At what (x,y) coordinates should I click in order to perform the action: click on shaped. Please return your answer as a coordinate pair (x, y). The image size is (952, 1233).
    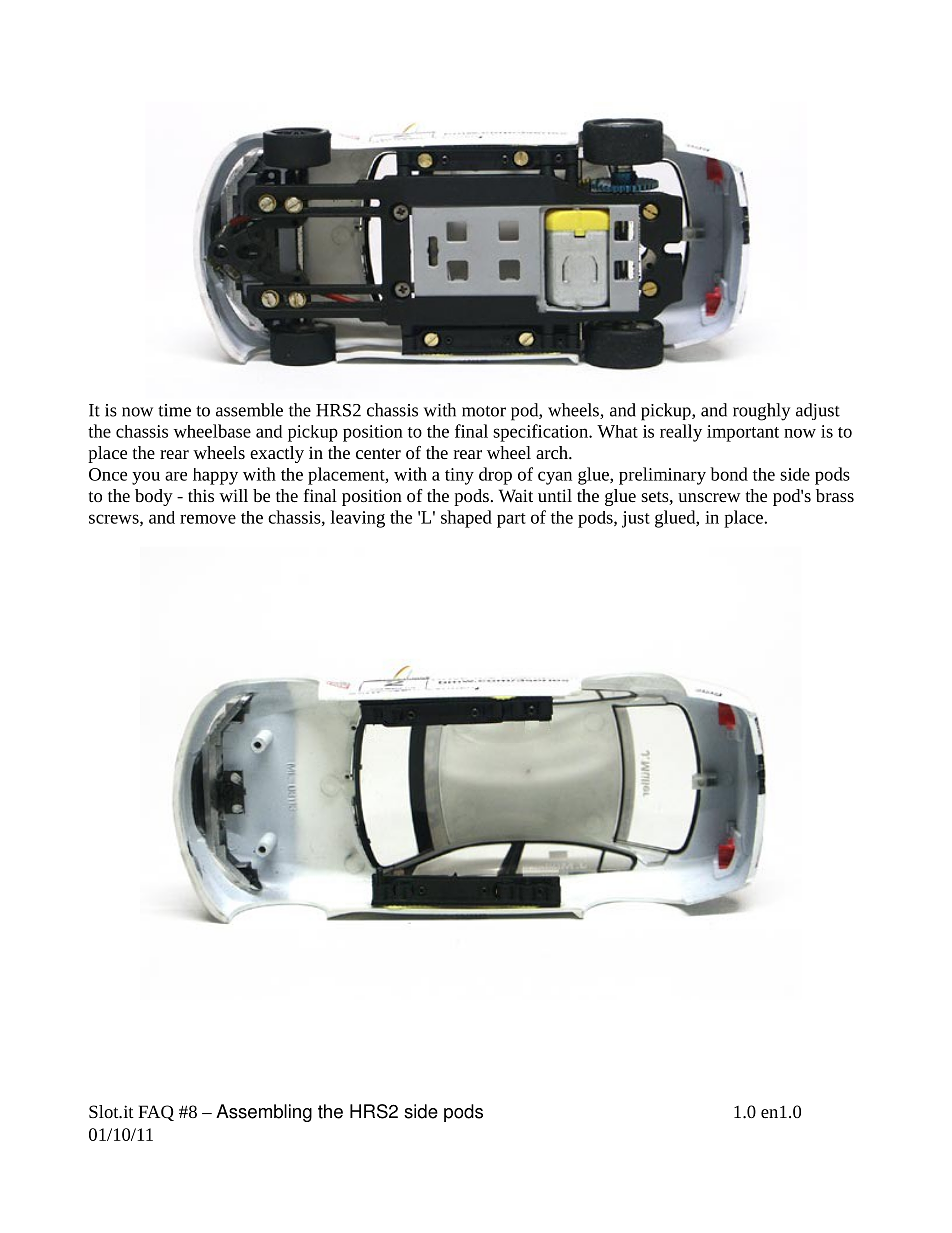
    Looking at the image, I should click on (466, 519).
